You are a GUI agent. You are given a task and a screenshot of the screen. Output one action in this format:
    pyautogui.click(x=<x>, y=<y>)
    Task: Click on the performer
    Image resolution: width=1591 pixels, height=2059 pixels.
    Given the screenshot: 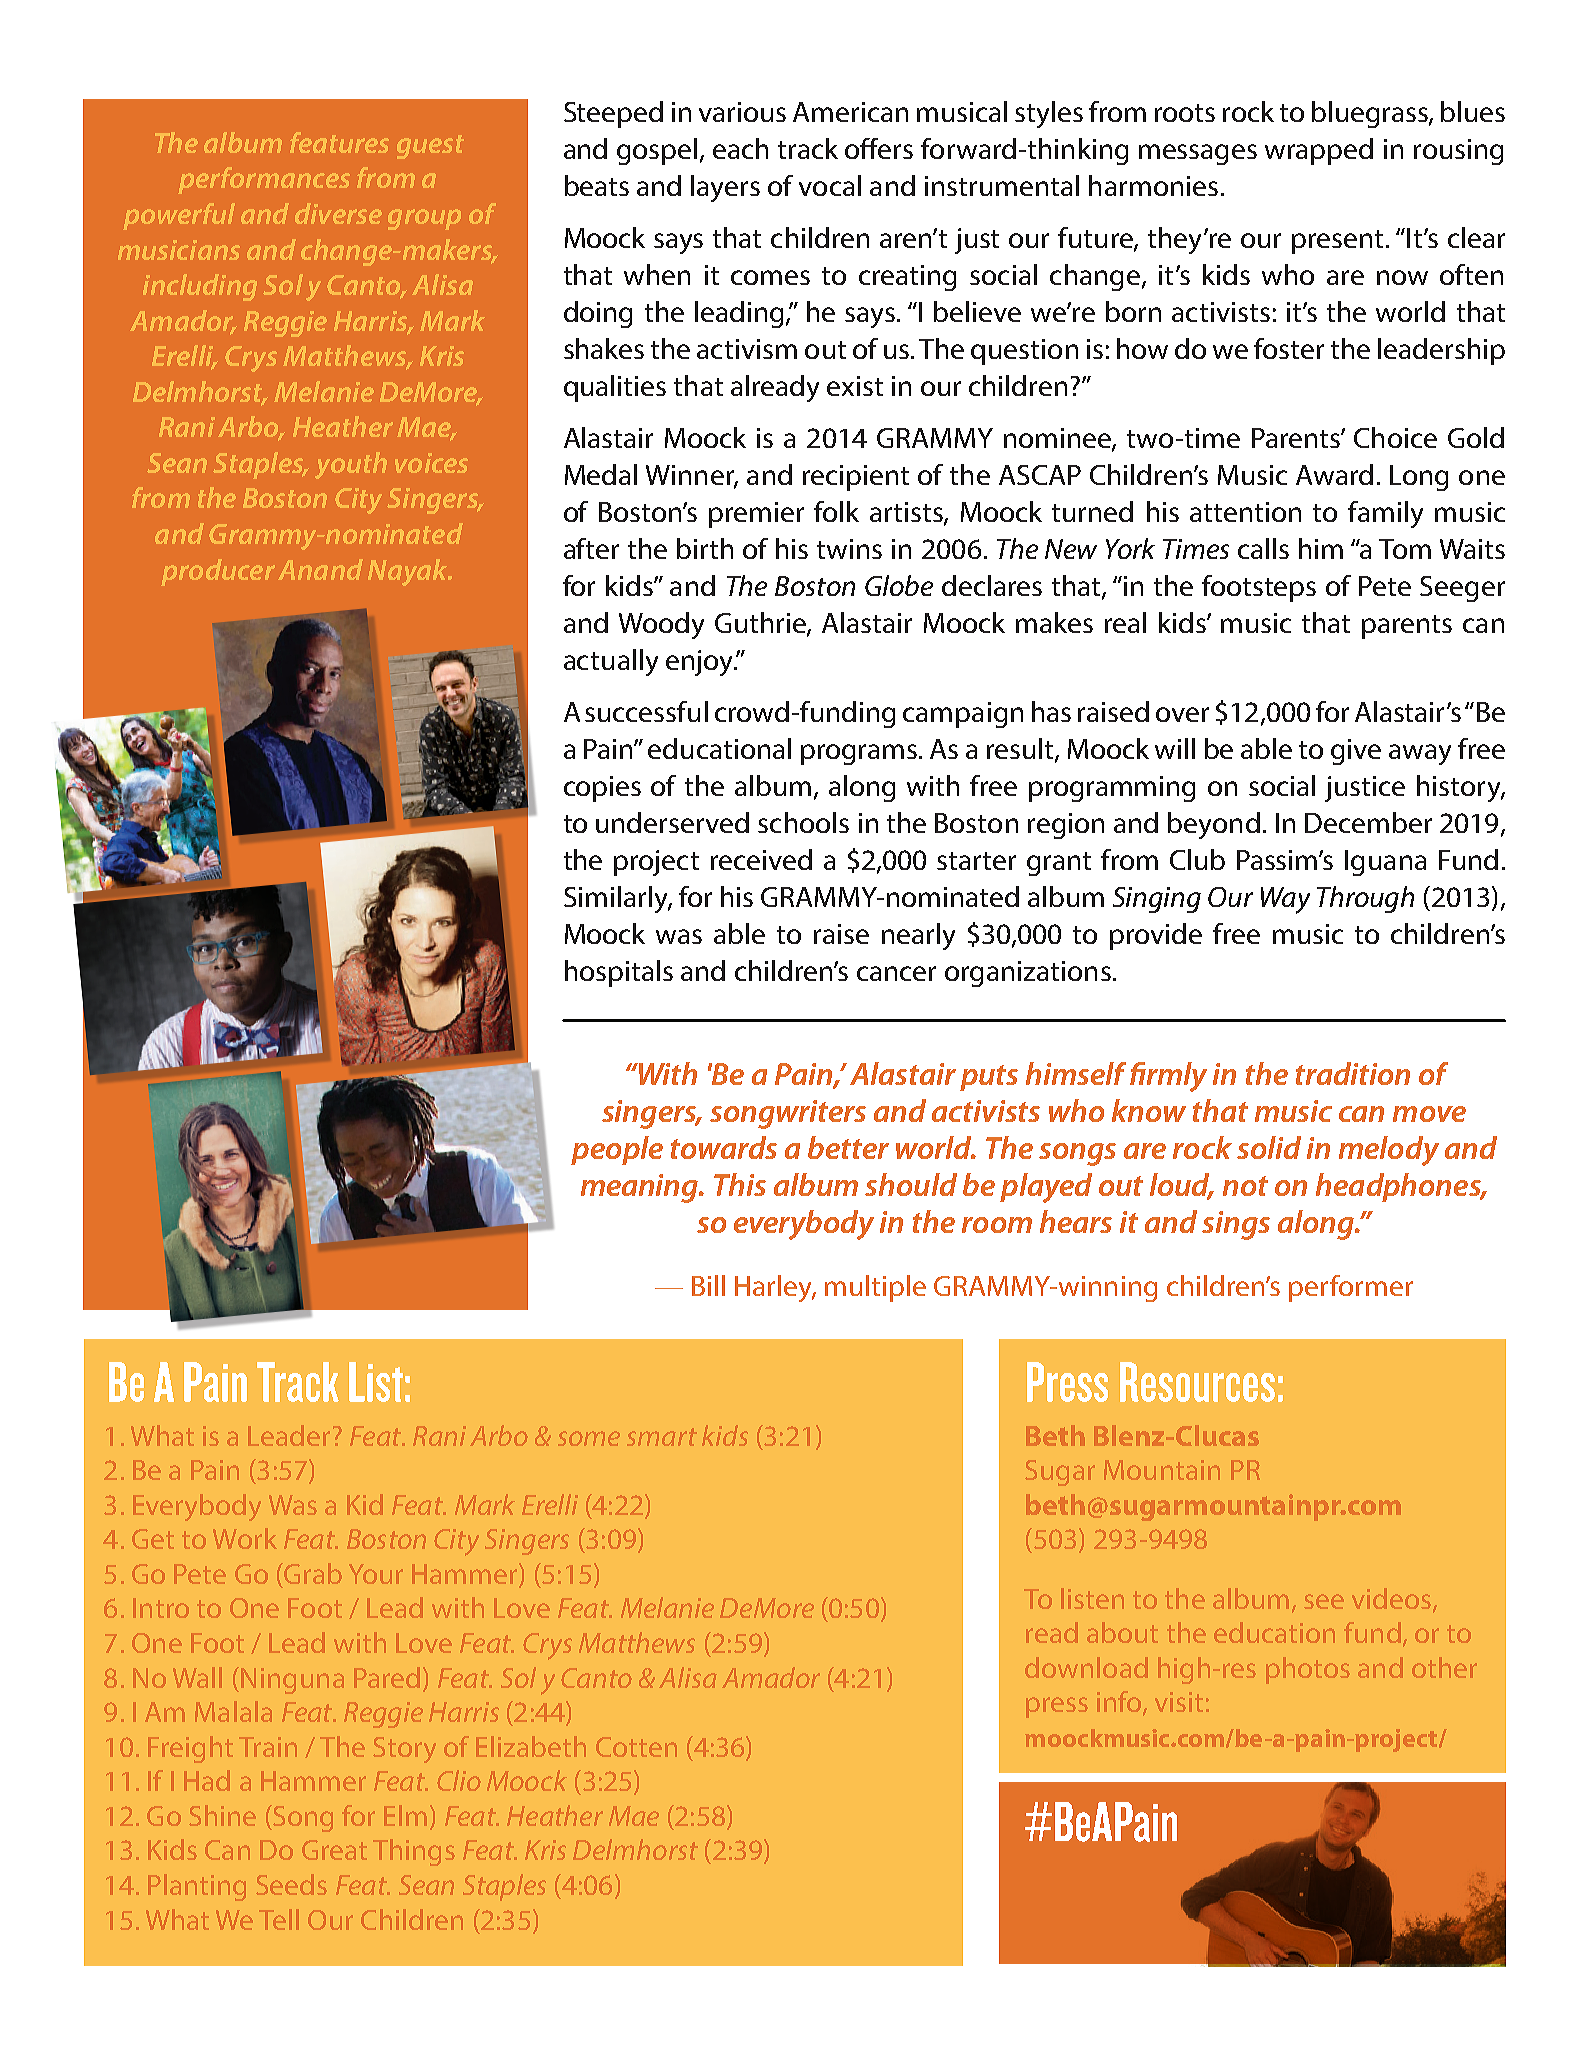 What is the action you would take?
    pyautogui.click(x=1351, y=1288)
